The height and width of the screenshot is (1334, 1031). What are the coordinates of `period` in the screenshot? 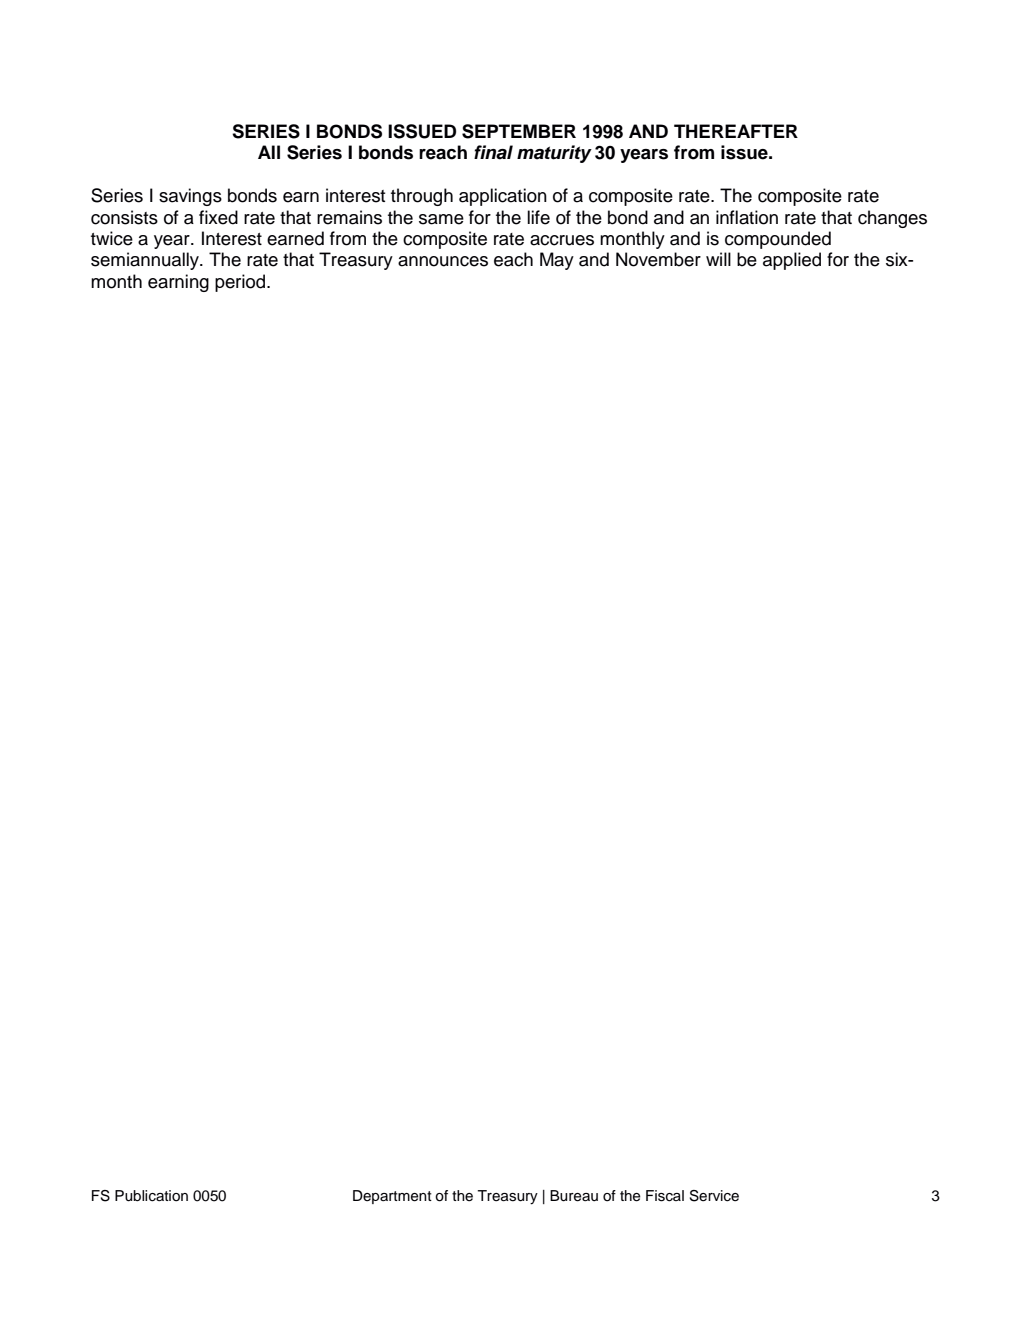 It's located at (241, 283).
